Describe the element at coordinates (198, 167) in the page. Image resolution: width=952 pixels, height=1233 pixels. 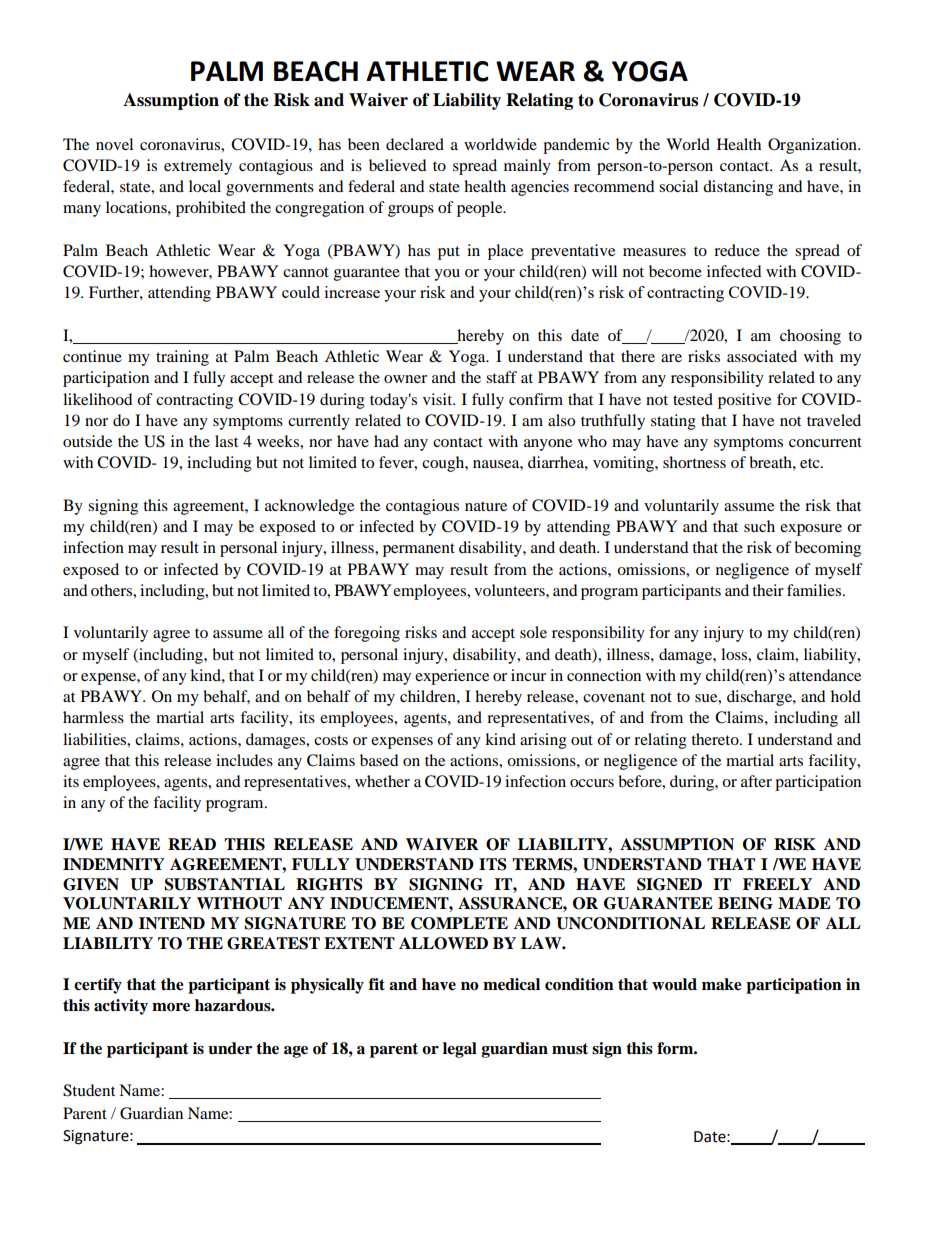
I see `extremely` at that location.
